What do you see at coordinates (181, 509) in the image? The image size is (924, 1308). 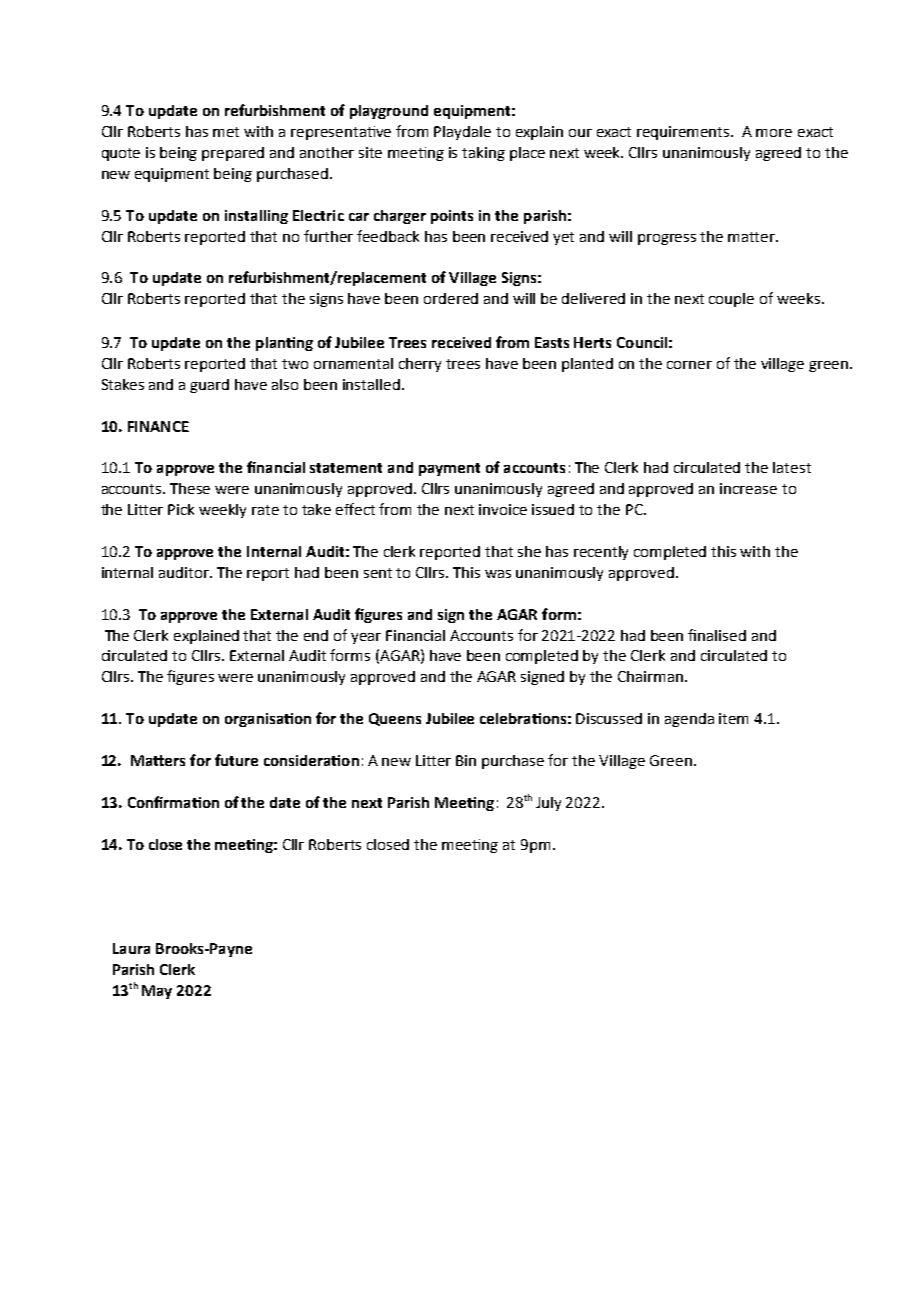 I see `Pick` at bounding box center [181, 509].
